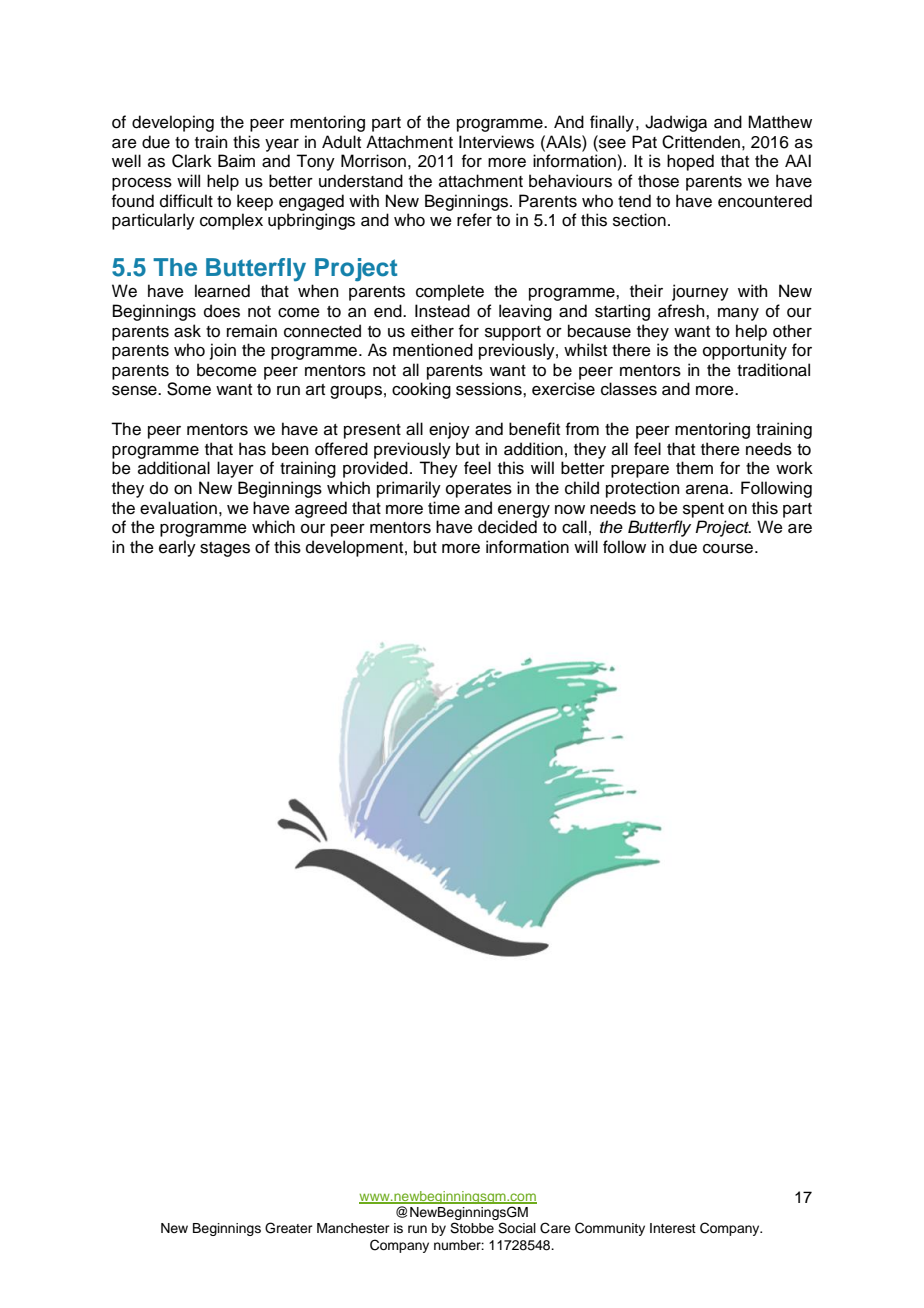  I want to click on Interviews, so click(496, 142).
